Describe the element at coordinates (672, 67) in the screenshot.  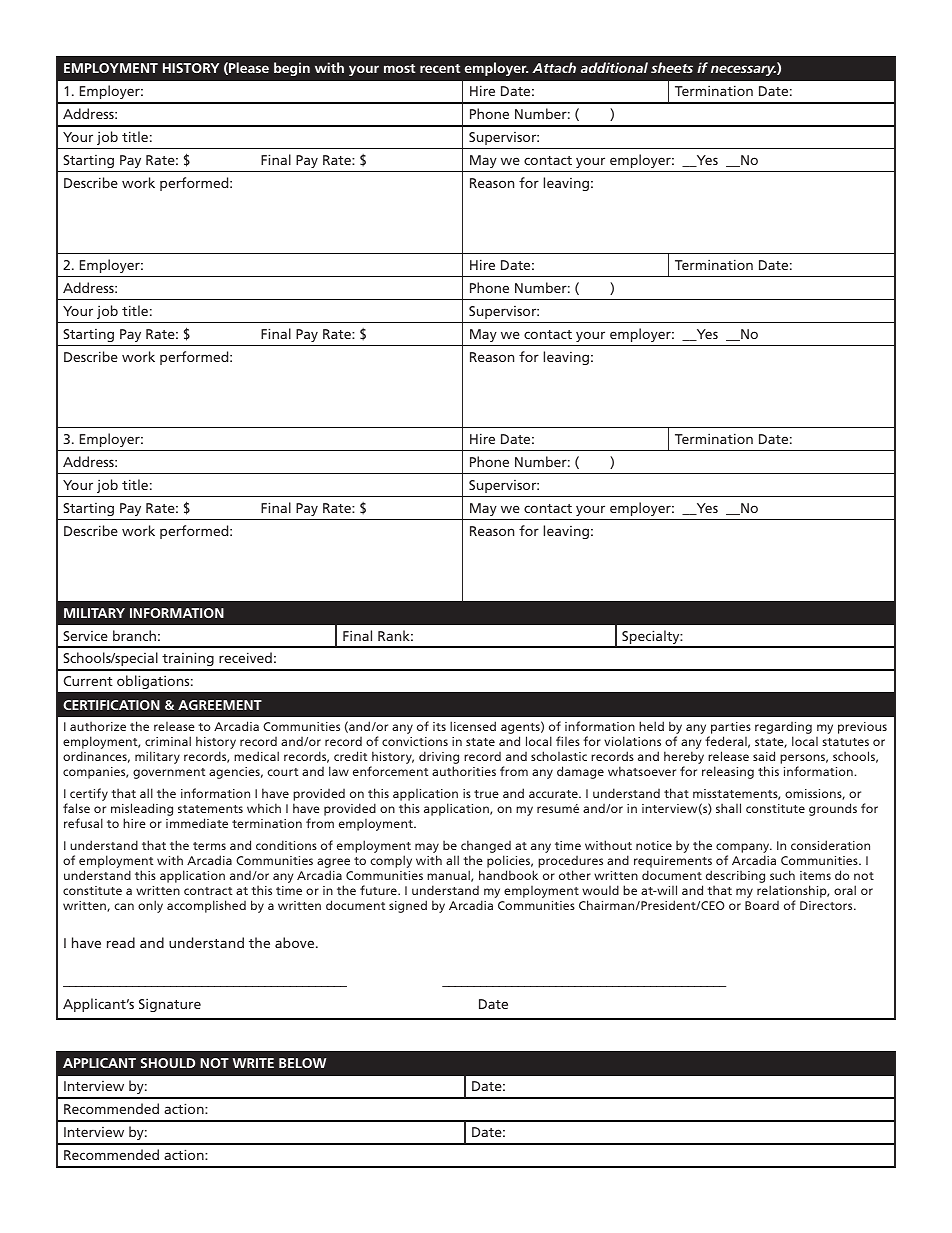
I see `sheets` at that location.
